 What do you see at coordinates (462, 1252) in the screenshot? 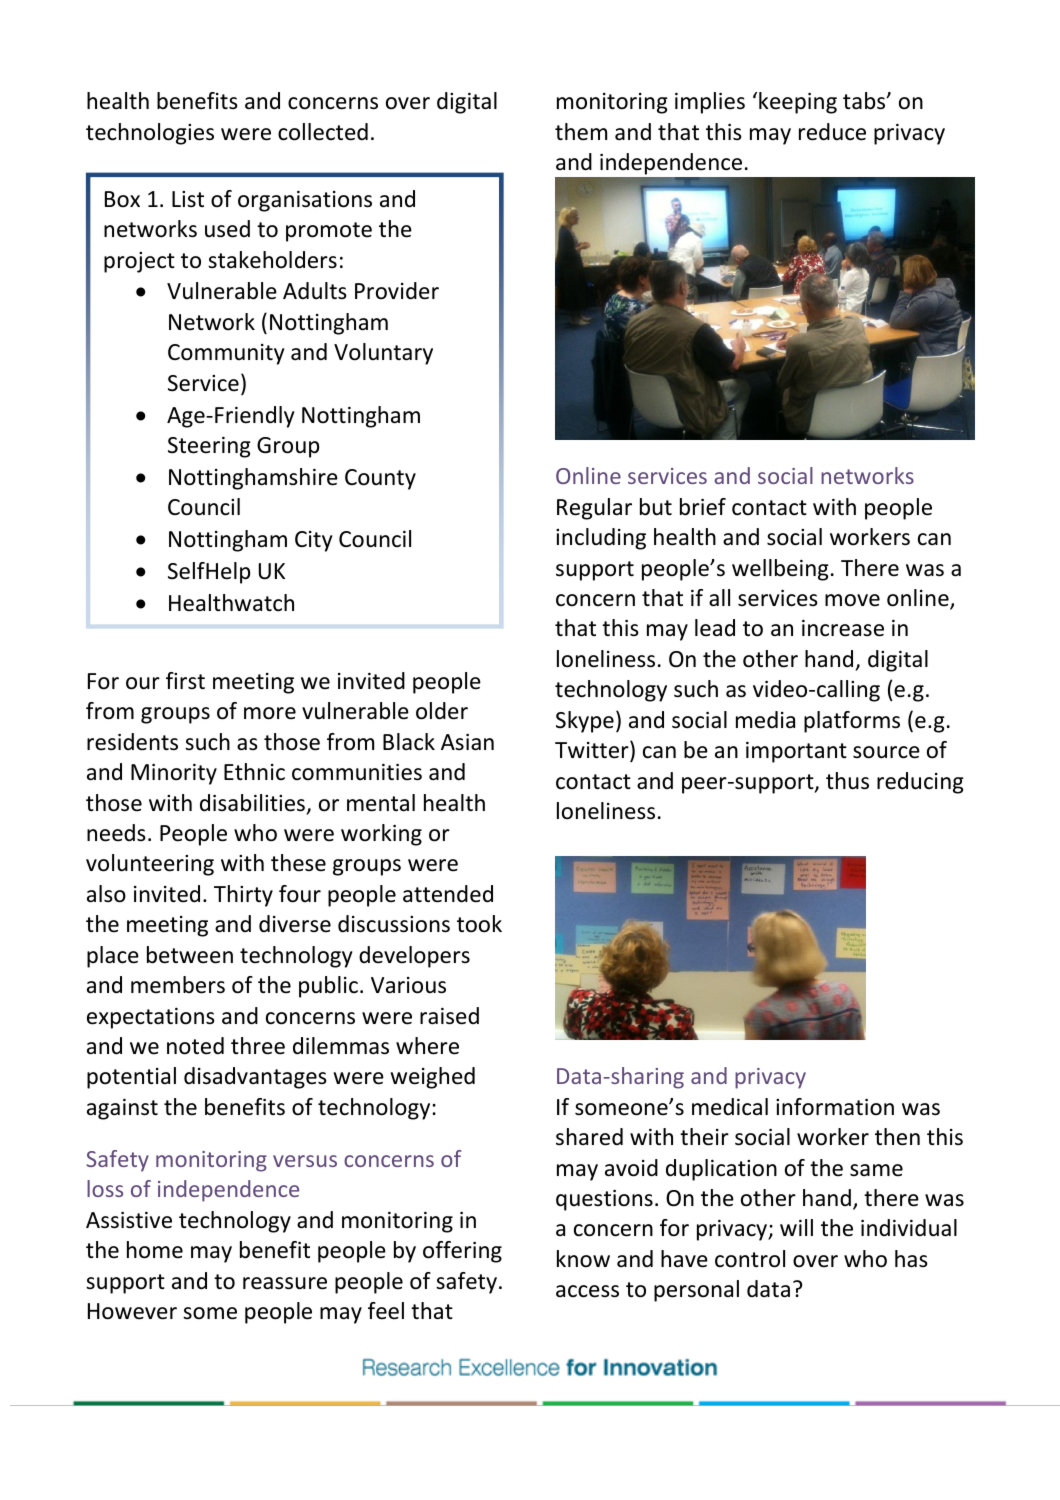
I see `offering` at bounding box center [462, 1252].
